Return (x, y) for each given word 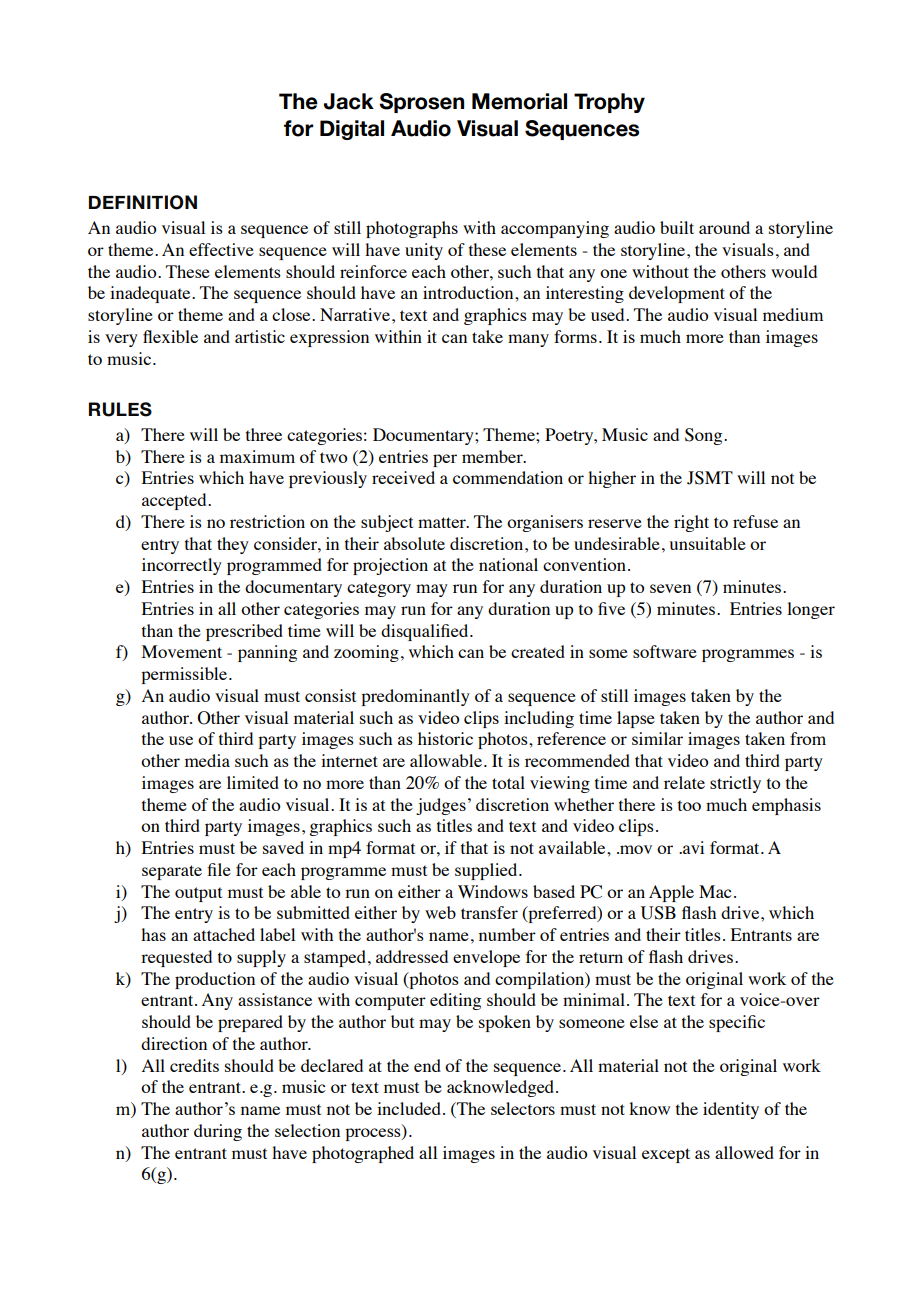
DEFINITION (143, 202)
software (665, 651)
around (724, 227)
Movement (182, 651)
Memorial (519, 101)
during (218, 1132)
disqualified (426, 632)
